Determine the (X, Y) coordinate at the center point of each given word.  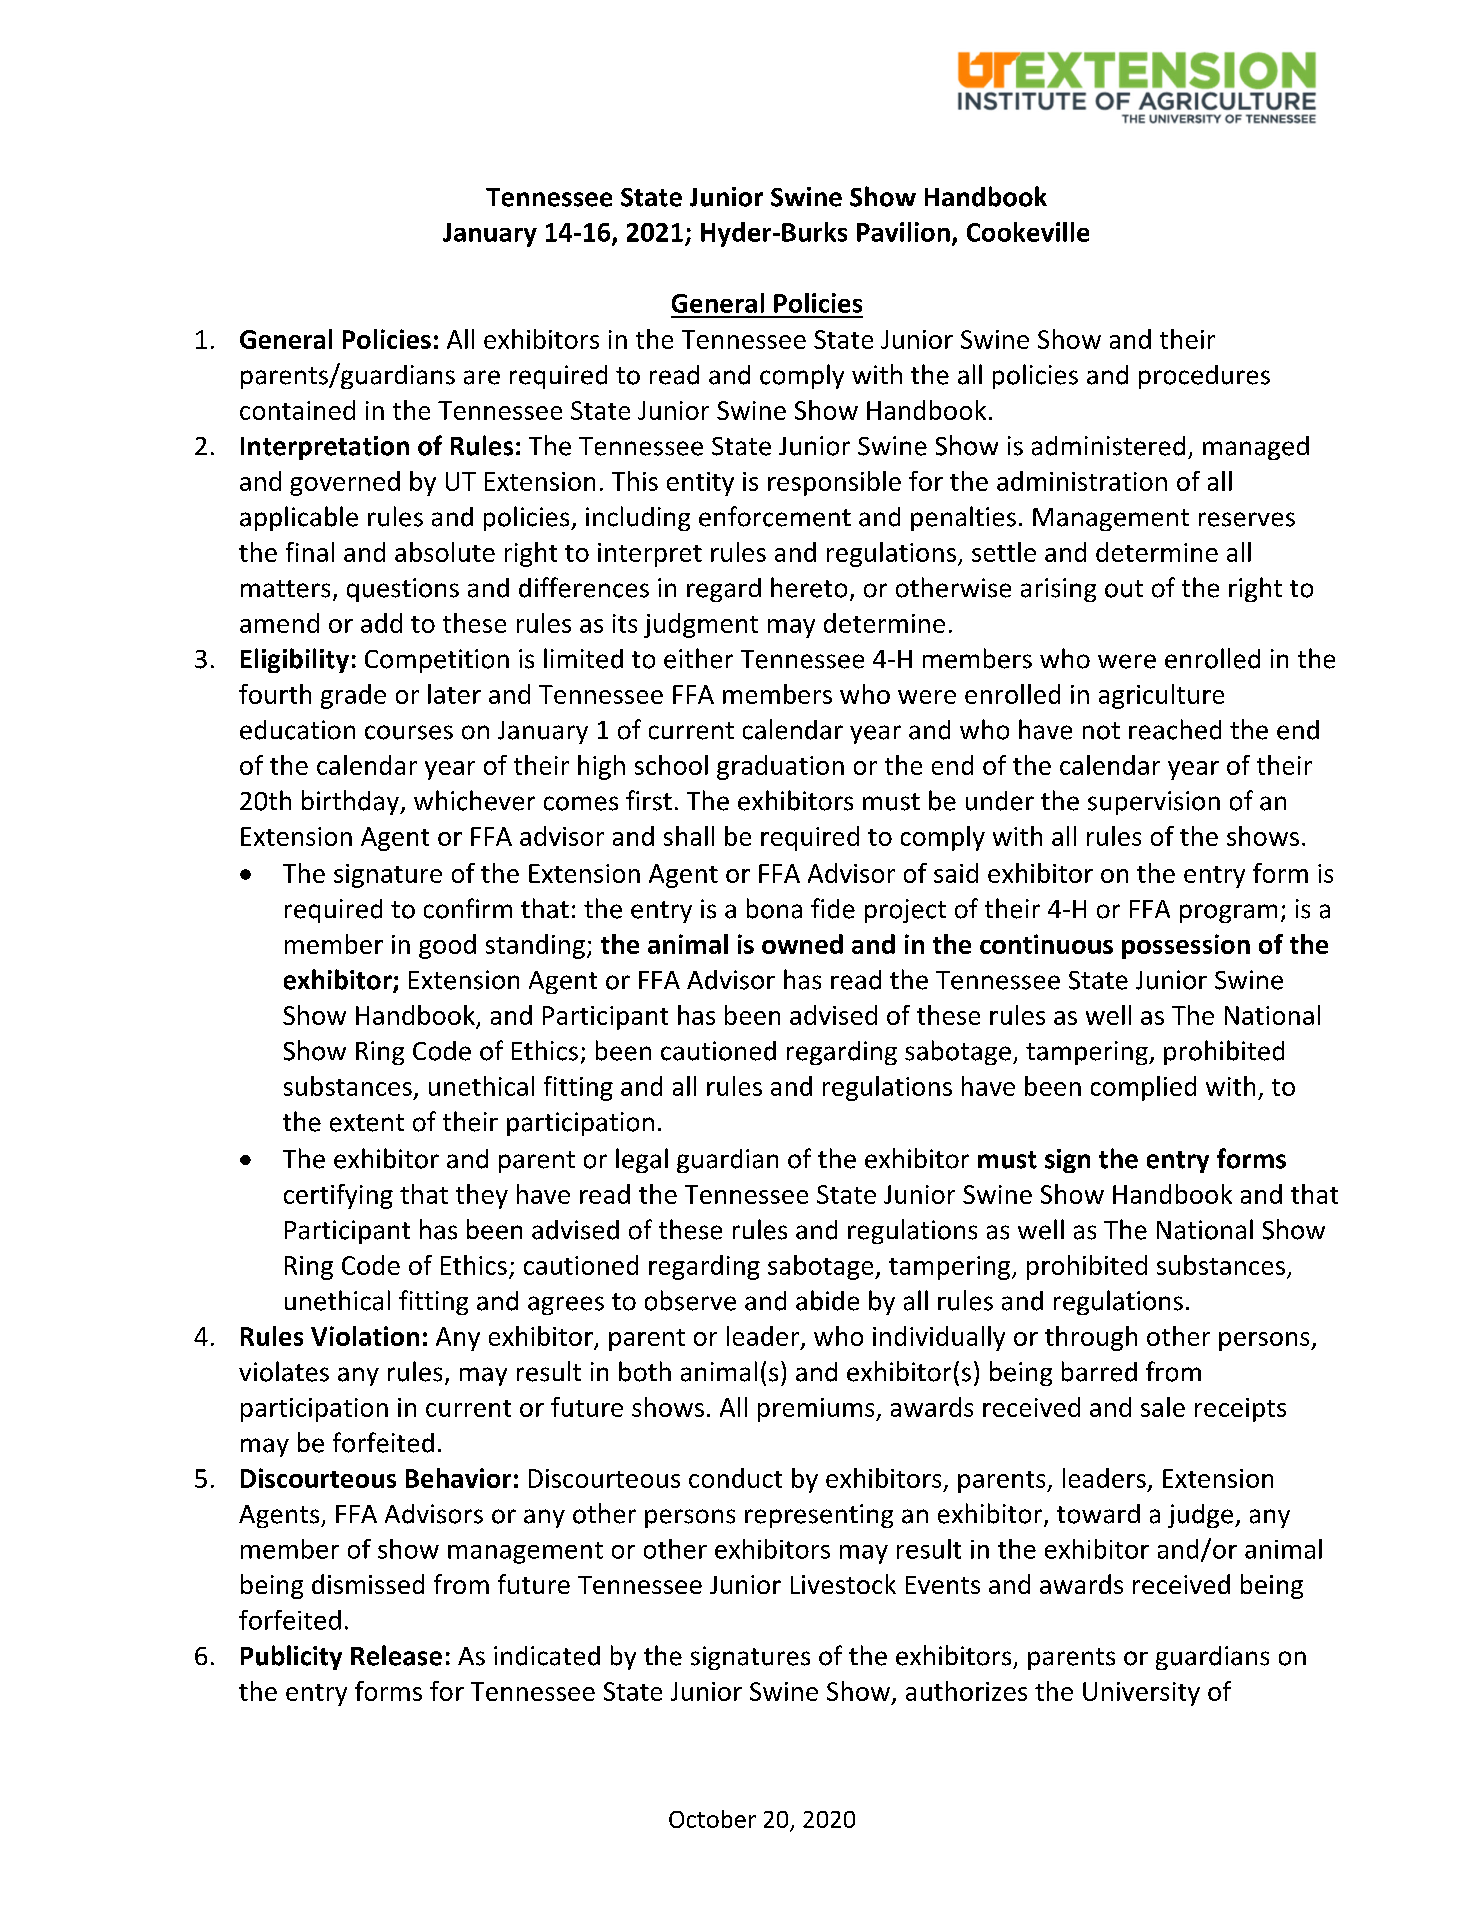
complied (1143, 1088)
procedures (1204, 377)
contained (297, 410)
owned (802, 944)
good (447, 946)
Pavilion (903, 232)
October (712, 1819)
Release (396, 1655)
